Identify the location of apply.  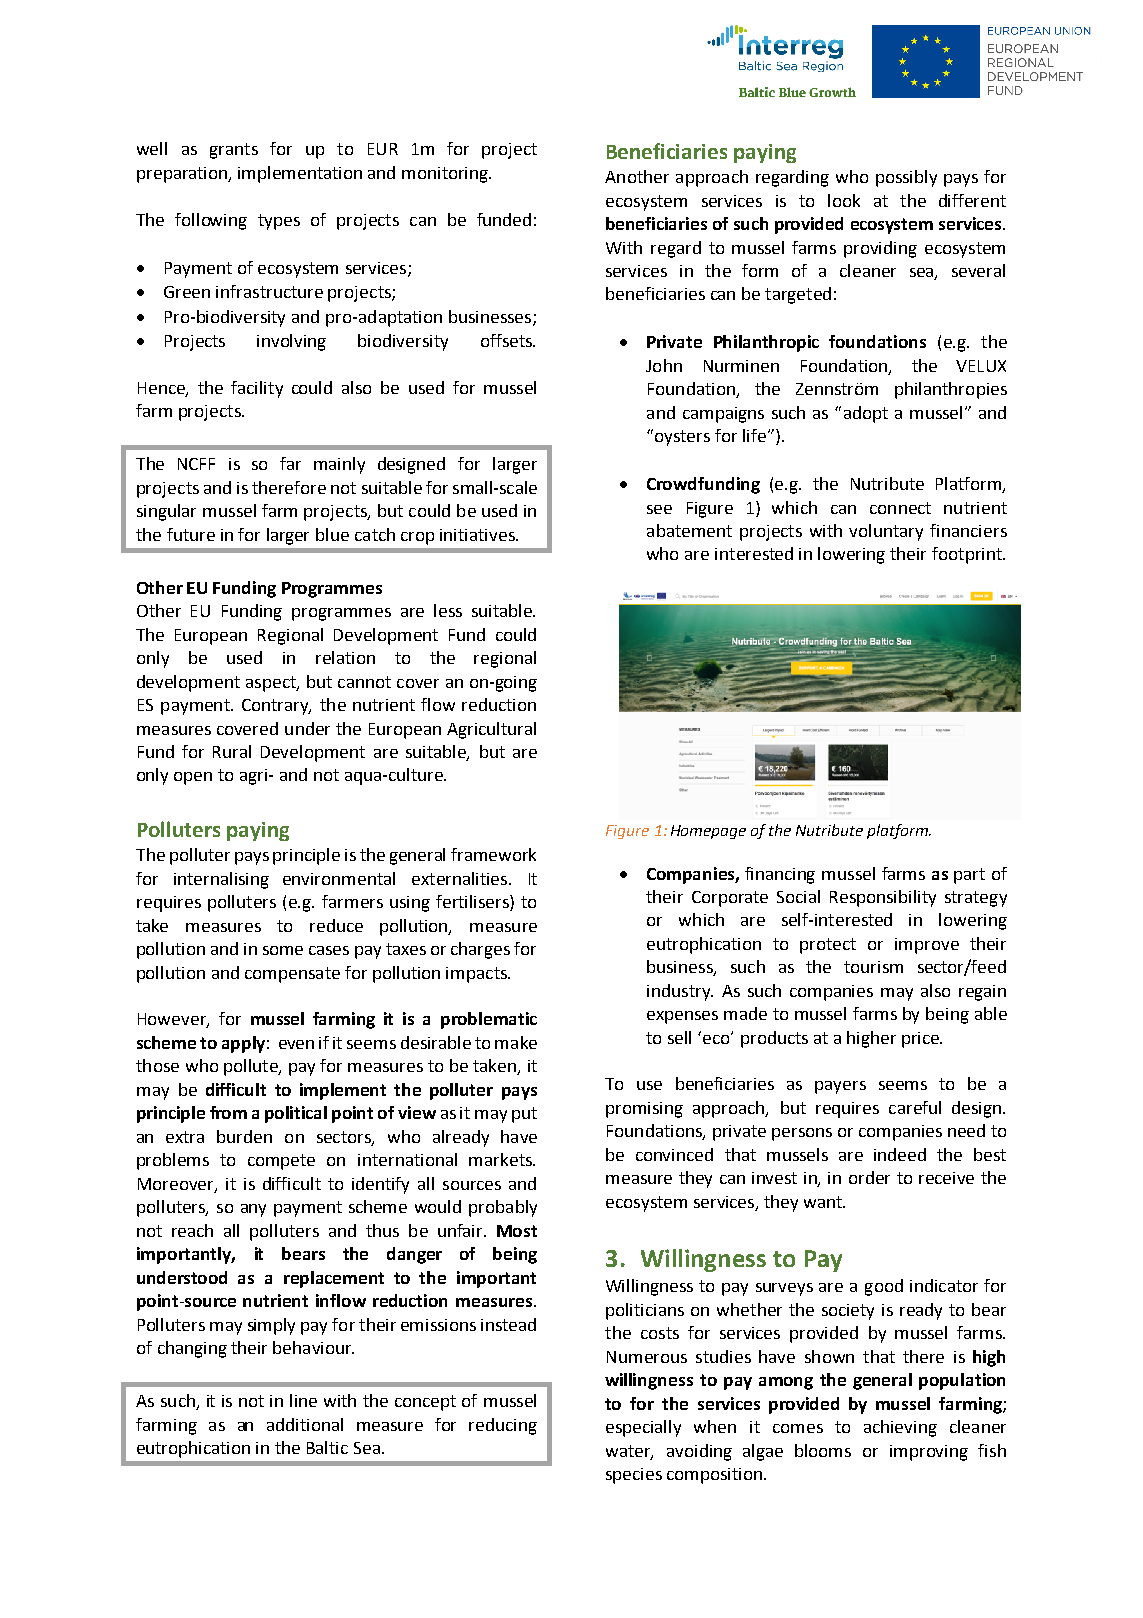
(243, 1044).
